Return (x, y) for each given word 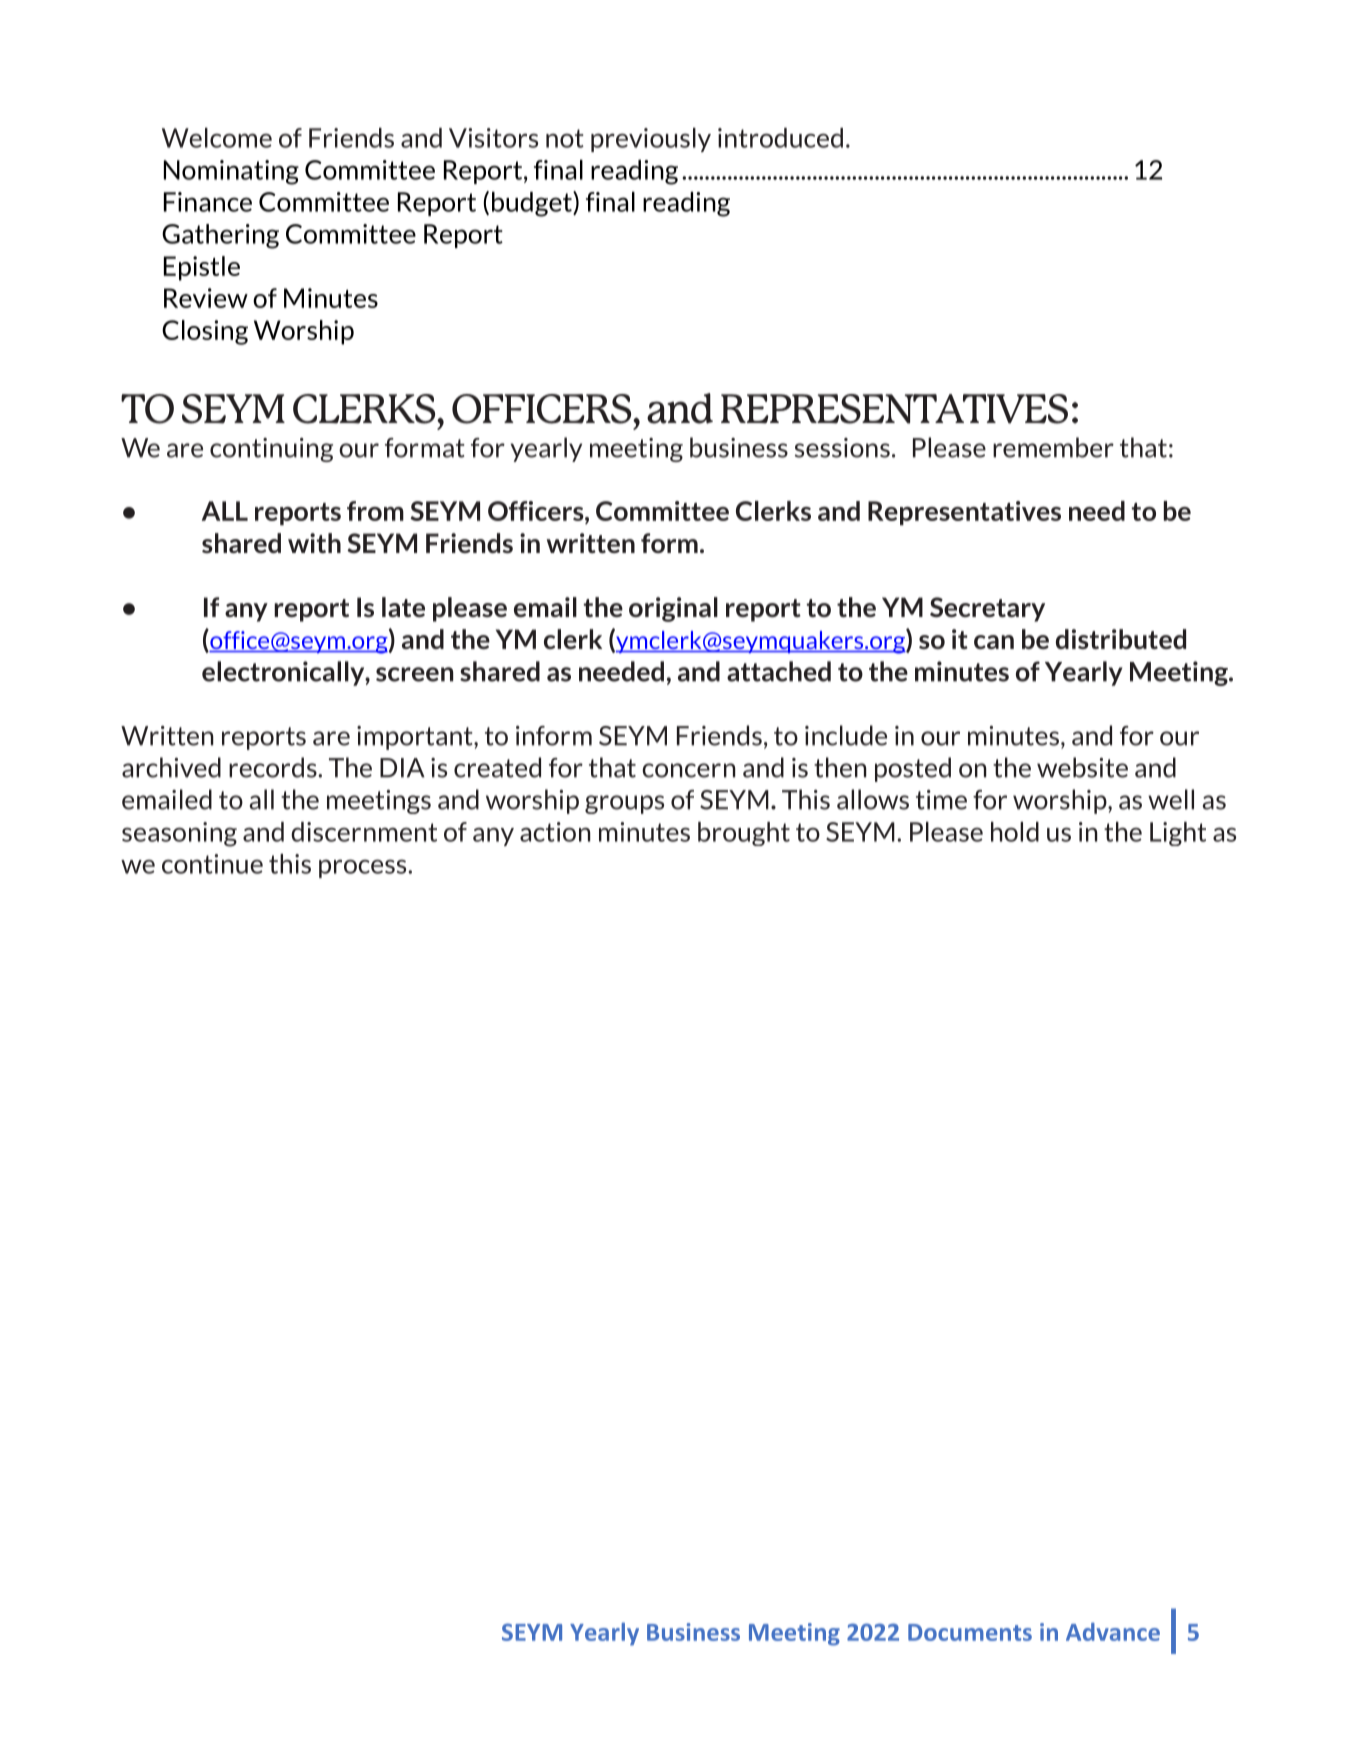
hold (1015, 832)
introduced (780, 138)
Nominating (231, 172)
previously (651, 140)
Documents (970, 1632)
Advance (1113, 1632)
